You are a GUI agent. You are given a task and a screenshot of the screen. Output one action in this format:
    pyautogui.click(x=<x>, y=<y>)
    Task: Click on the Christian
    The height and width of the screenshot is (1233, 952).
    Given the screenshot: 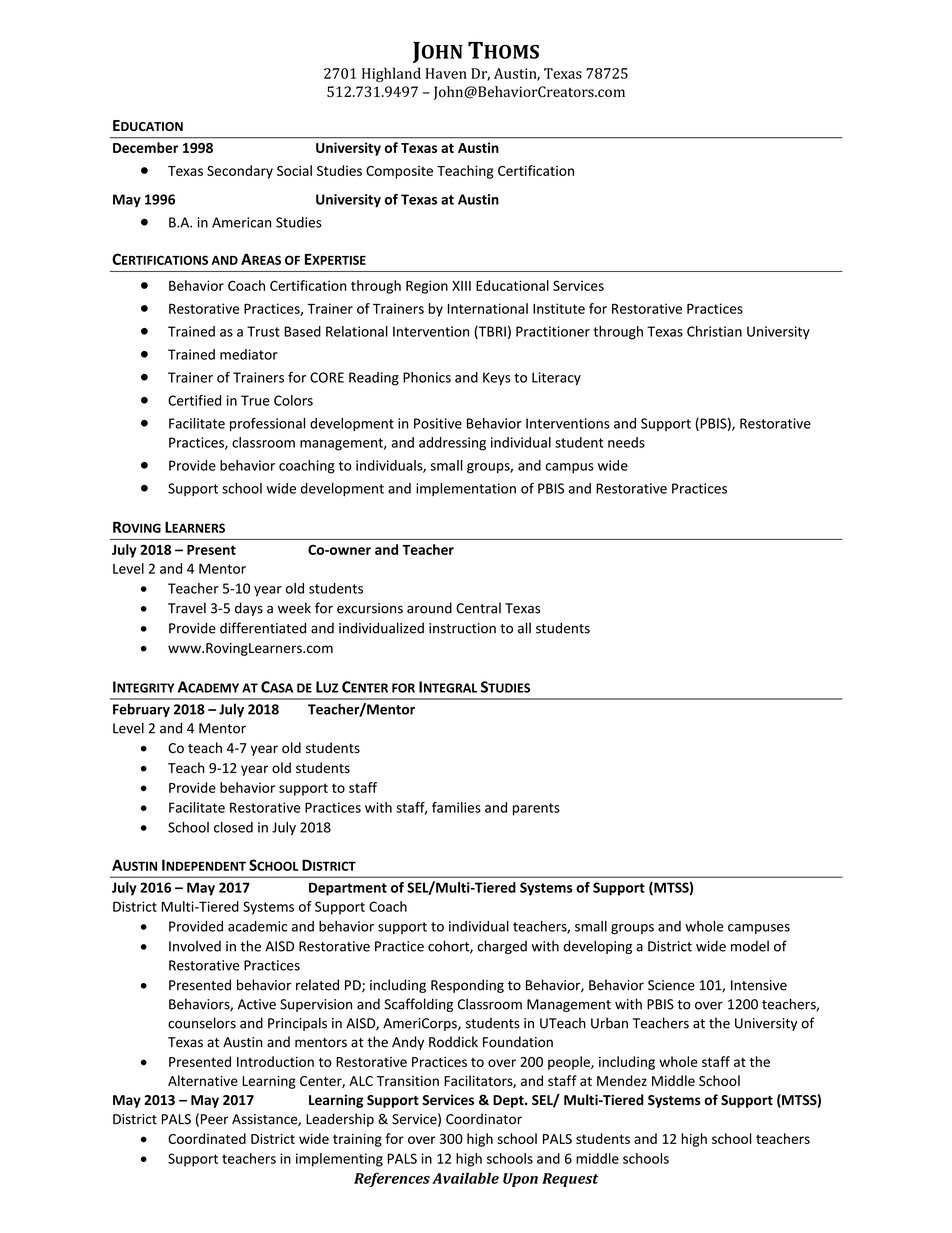 What is the action you would take?
    pyautogui.click(x=714, y=331)
